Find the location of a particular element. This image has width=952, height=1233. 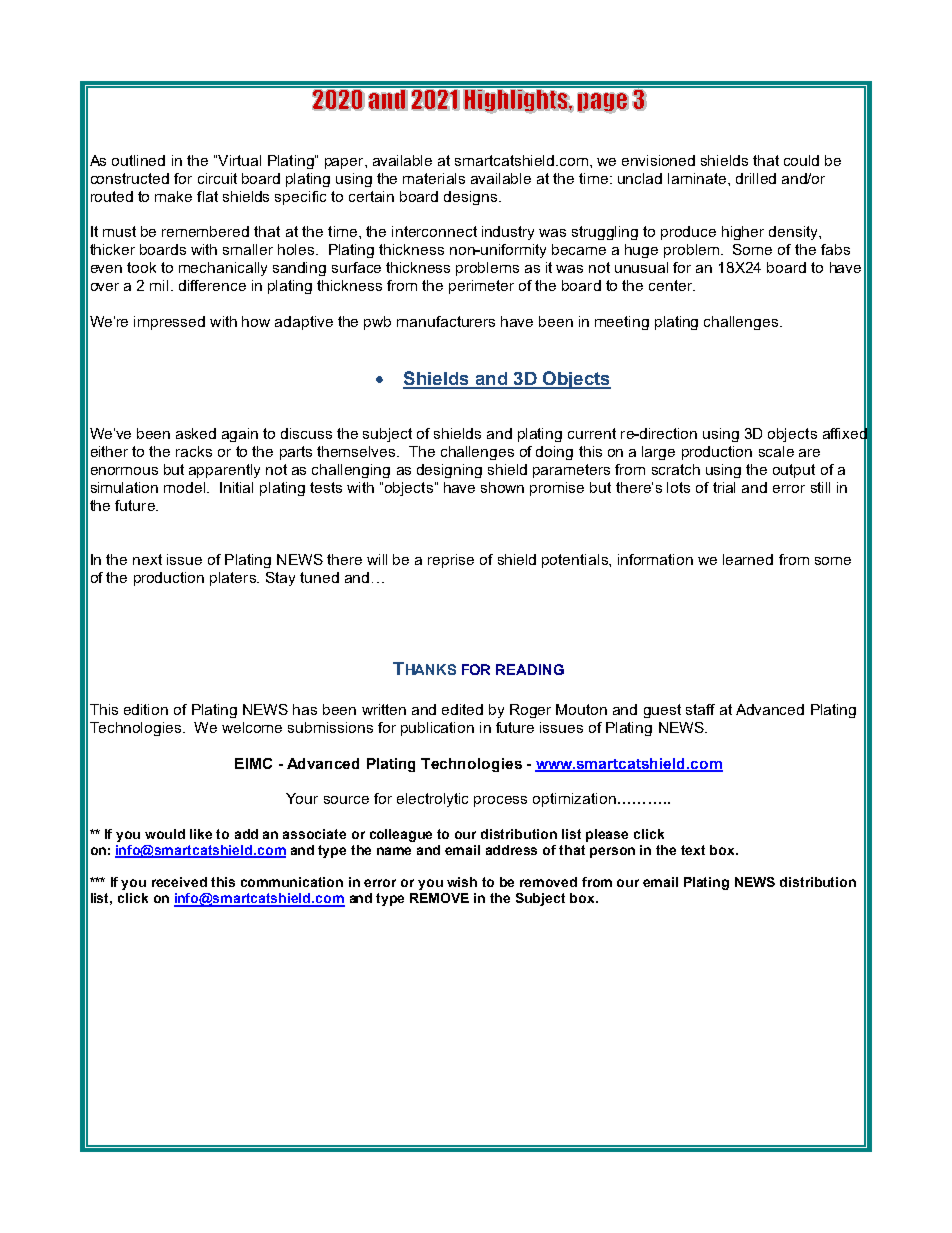

drilled is located at coordinates (756, 178).
